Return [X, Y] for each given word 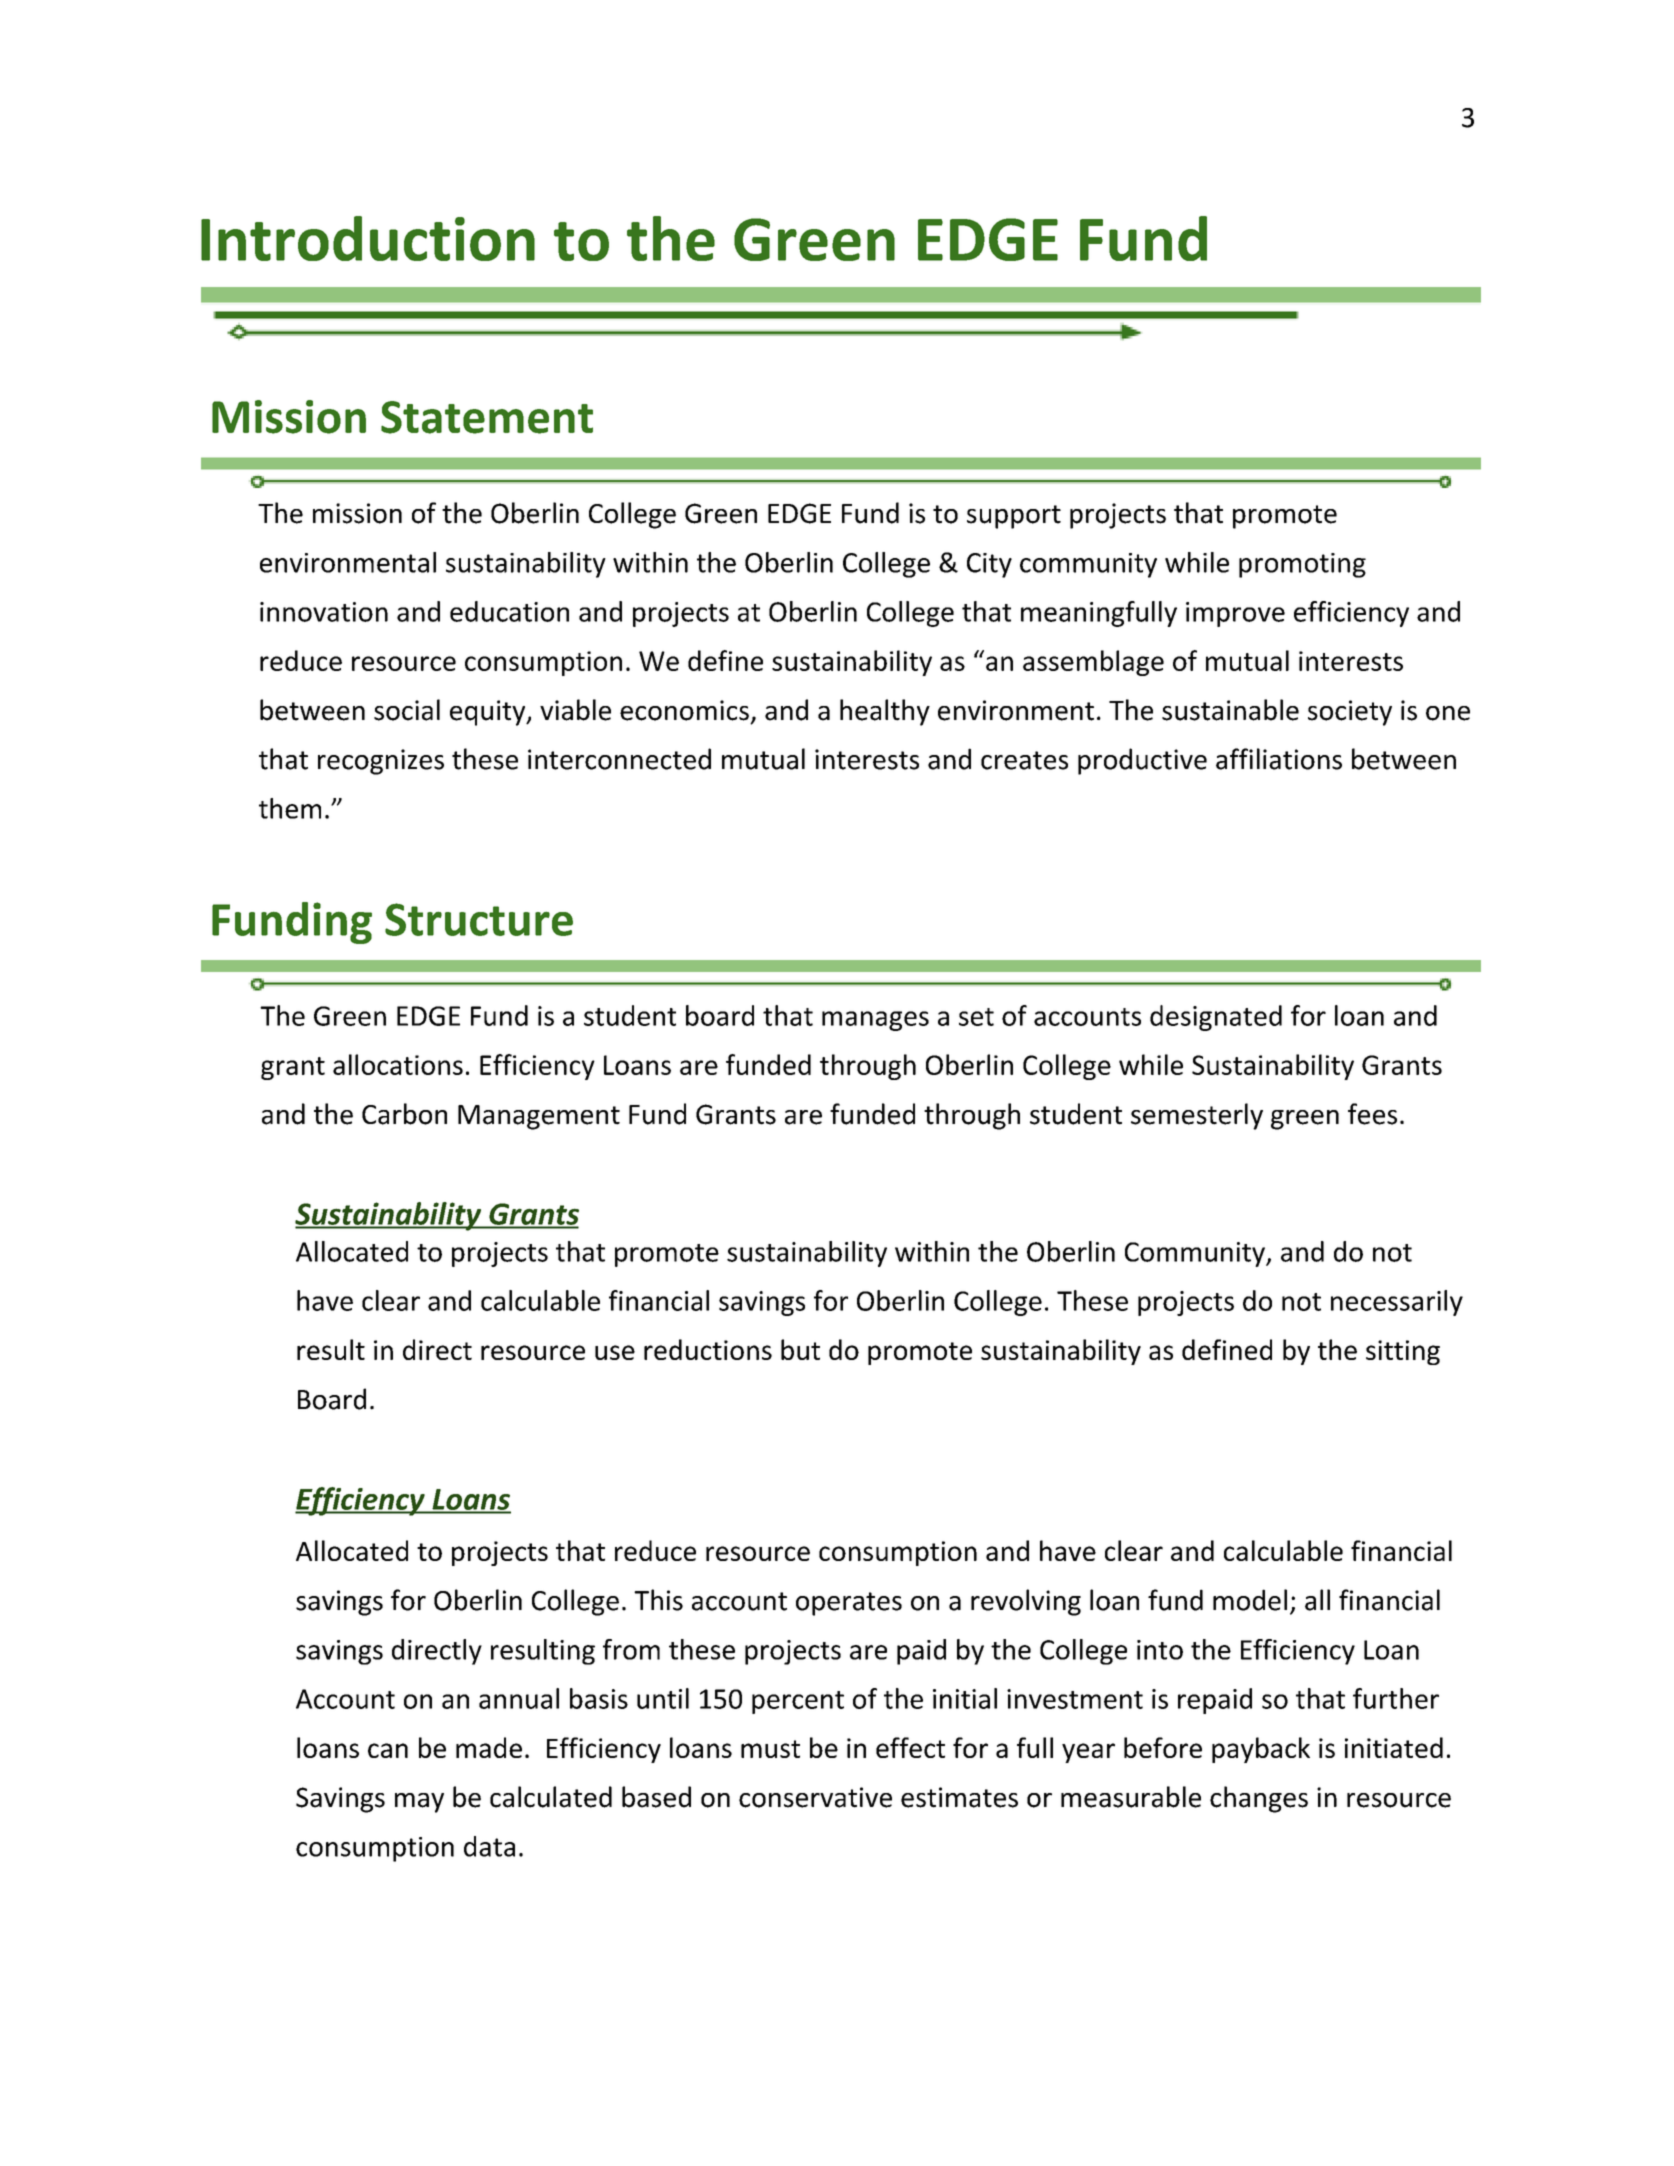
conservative [815, 1797]
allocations [398, 1064]
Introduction [368, 238]
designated [1216, 1018]
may [419, 1803]
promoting [1302, 565]
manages [875, 1021]
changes [1259, 1799]
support [1014, 517]
